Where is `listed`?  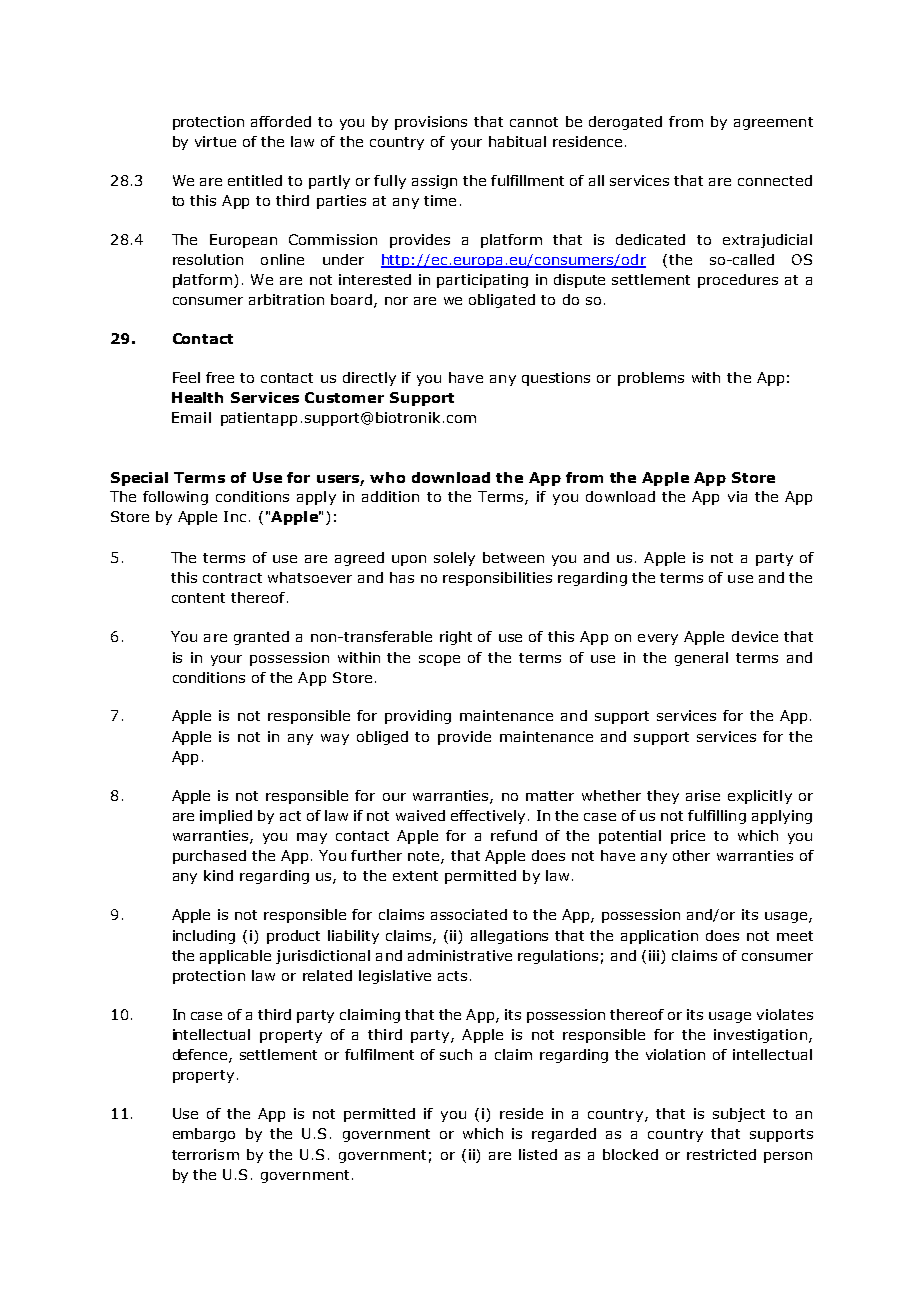
listed is located at coordinates (538, 1154).
